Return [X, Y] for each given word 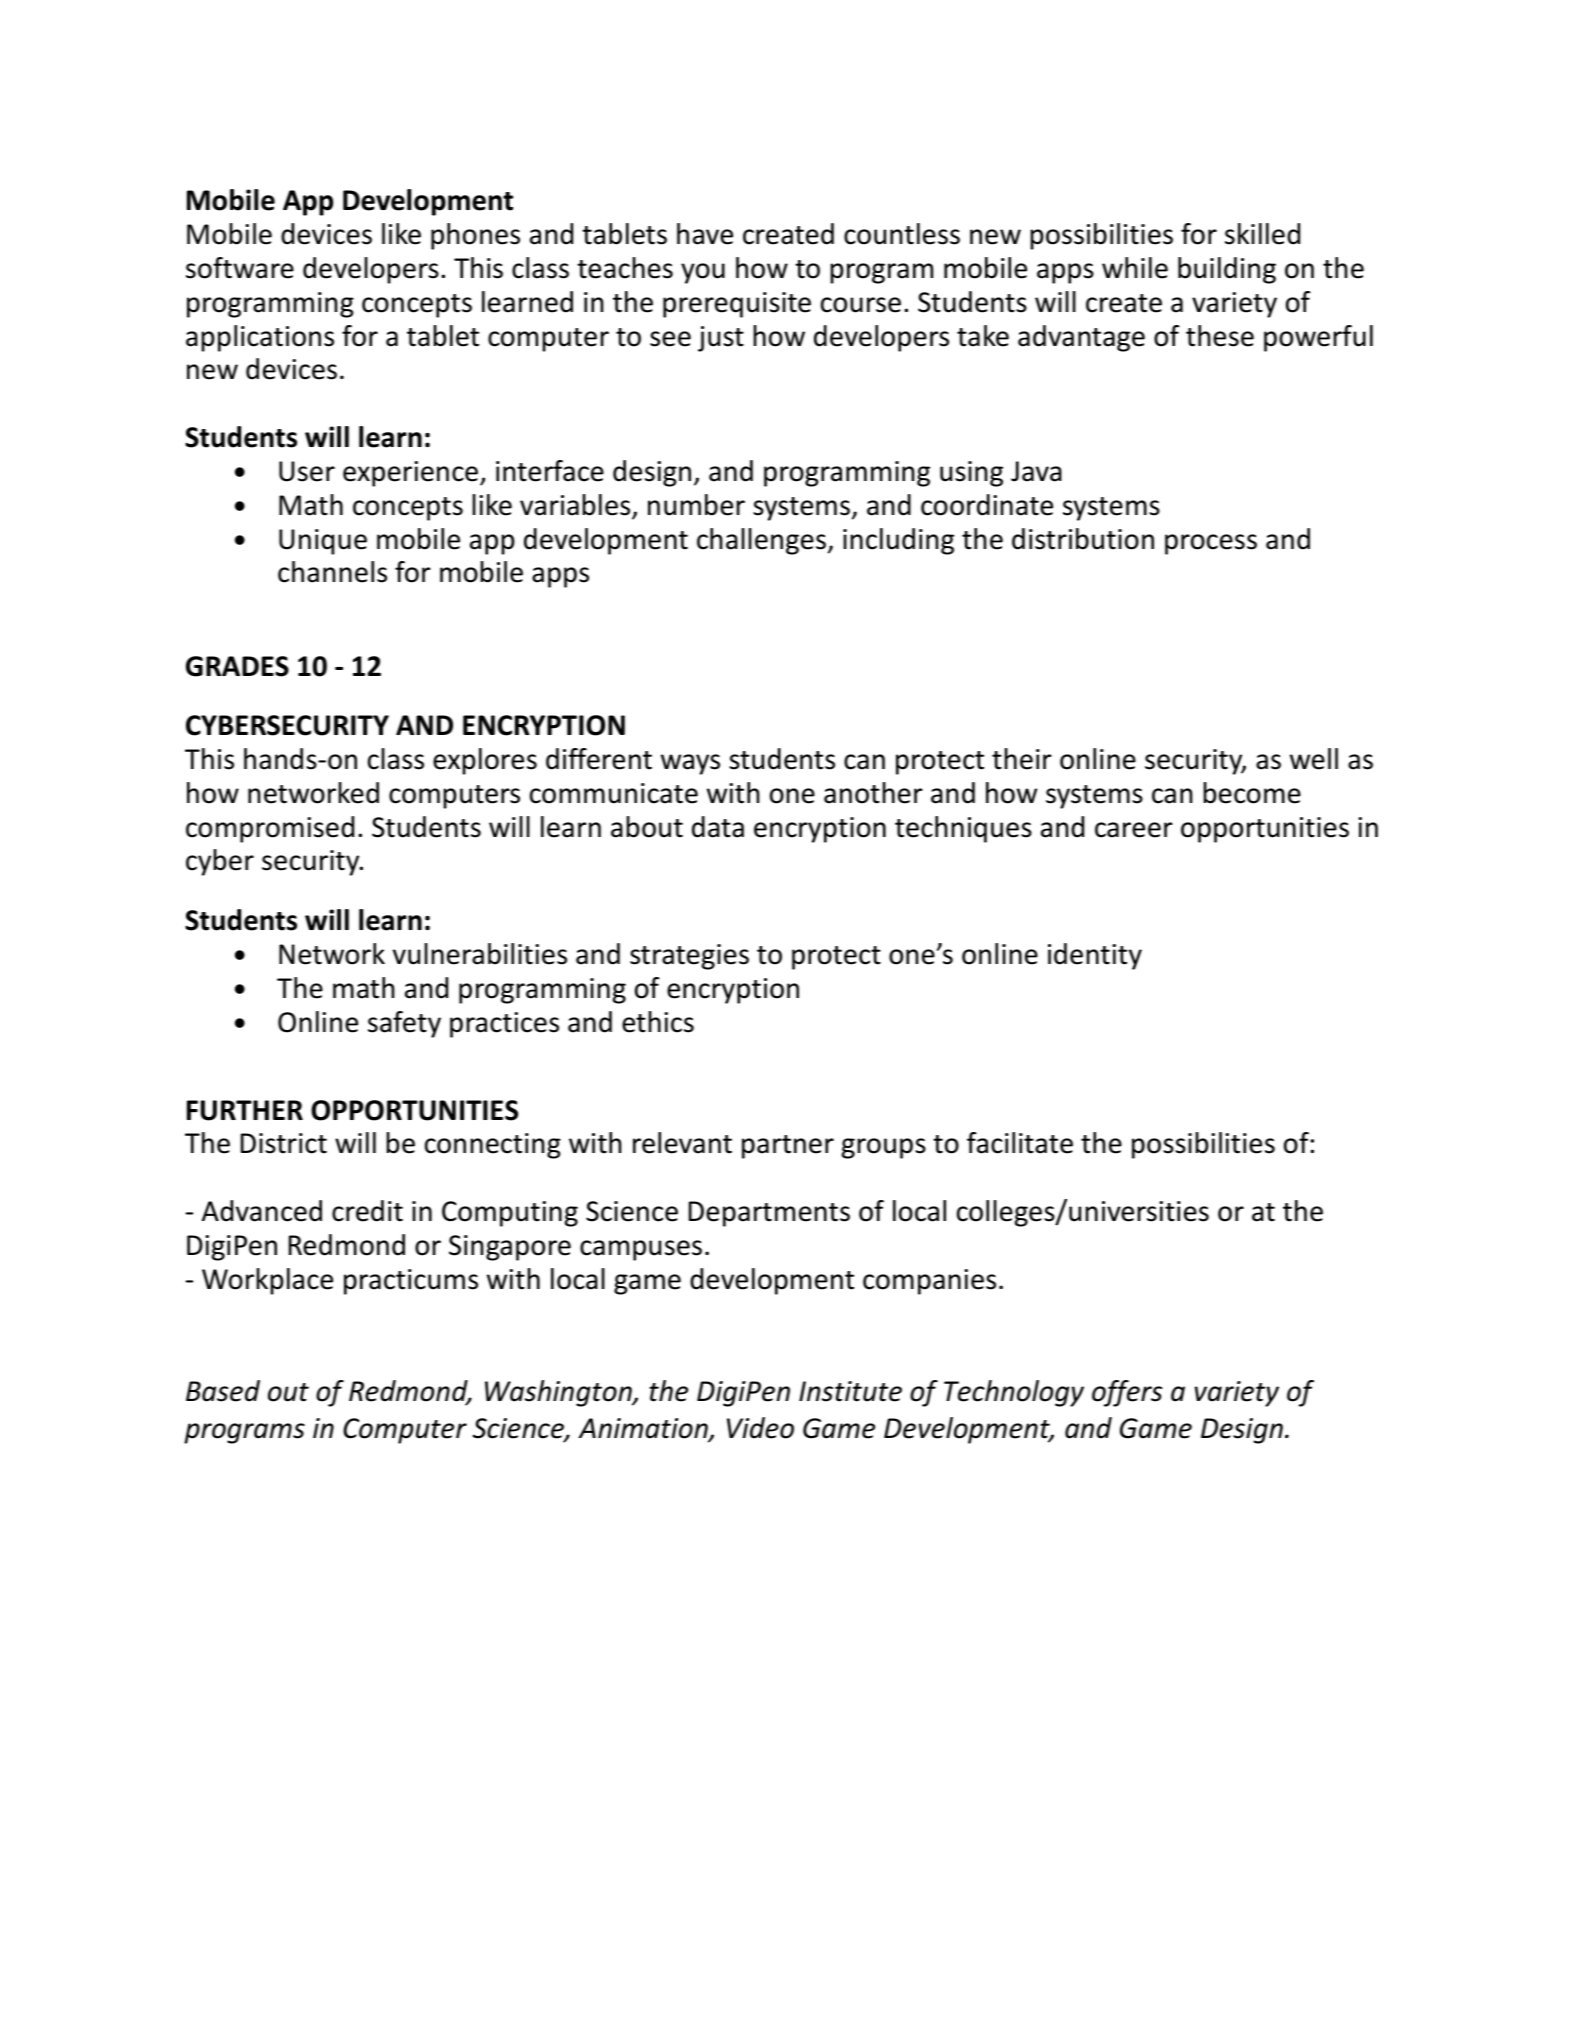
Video [760, 1428]
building [1227, 270]
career [1134, 830]
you [703, 273]
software [240, 268]
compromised [270, 829]
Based [223, 1391]
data [718, 827]
